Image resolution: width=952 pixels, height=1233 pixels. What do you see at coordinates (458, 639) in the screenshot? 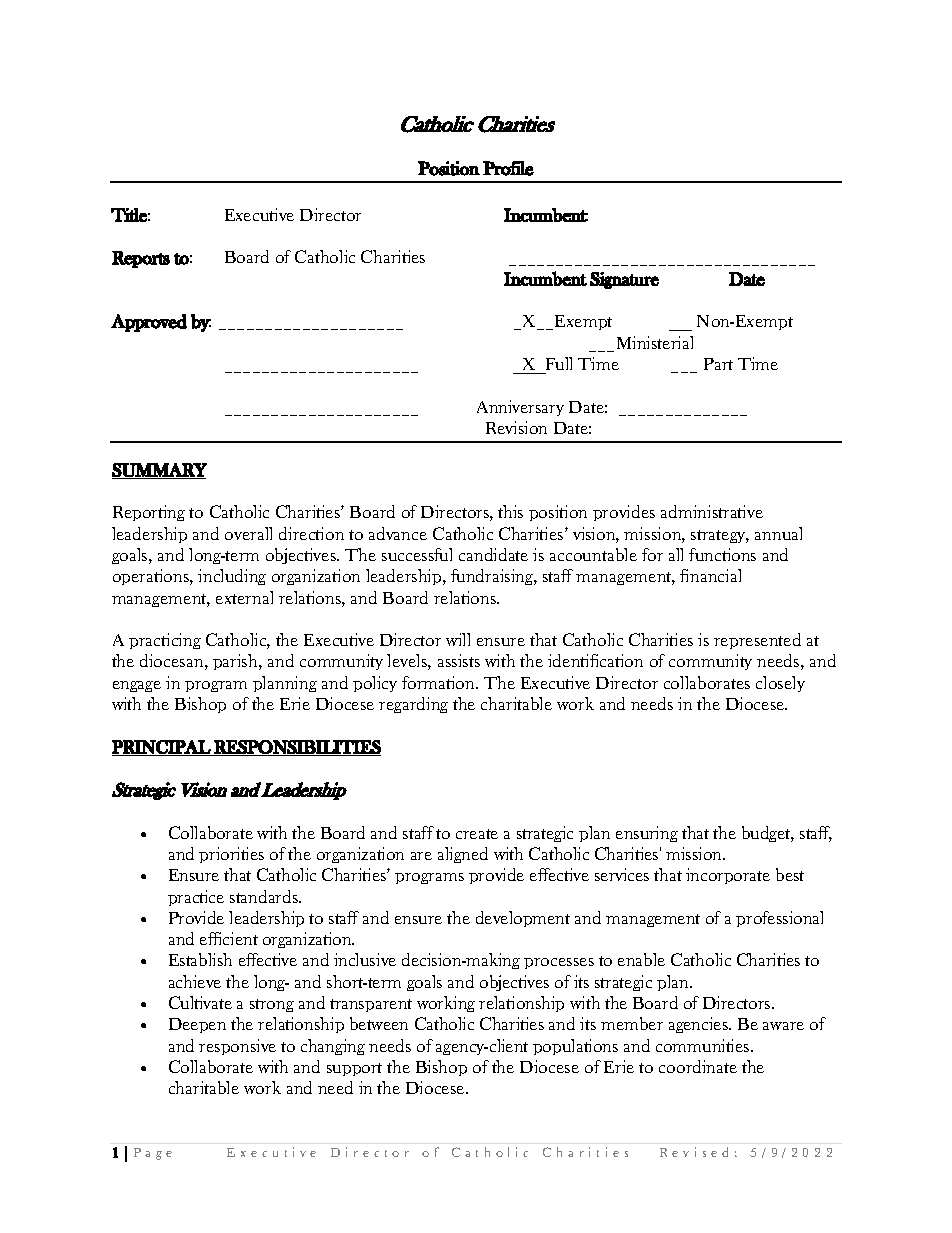
I see `will` at bounding box center [458, 639].
